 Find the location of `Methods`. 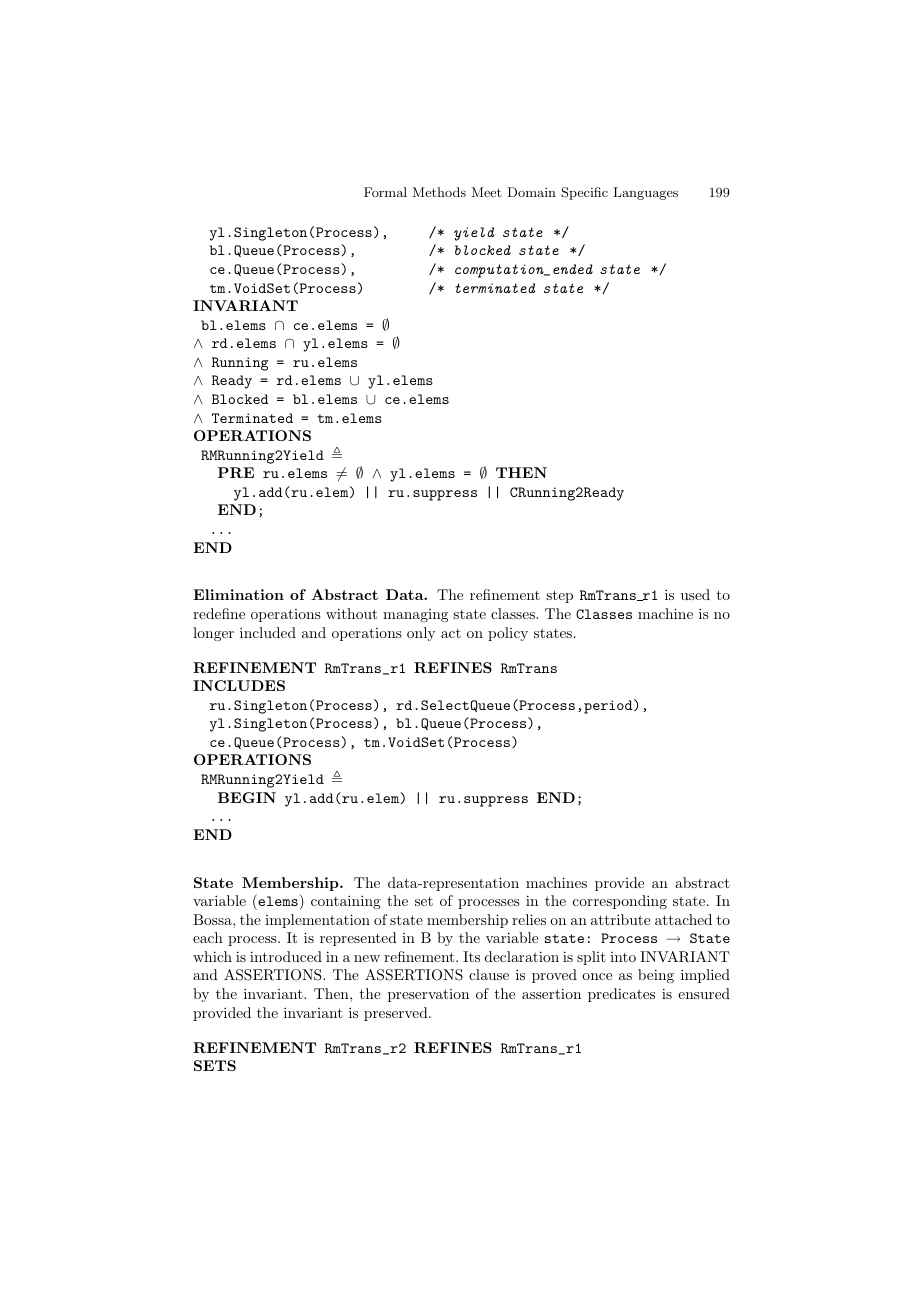

Methods is located at coordinates (439, 192).
